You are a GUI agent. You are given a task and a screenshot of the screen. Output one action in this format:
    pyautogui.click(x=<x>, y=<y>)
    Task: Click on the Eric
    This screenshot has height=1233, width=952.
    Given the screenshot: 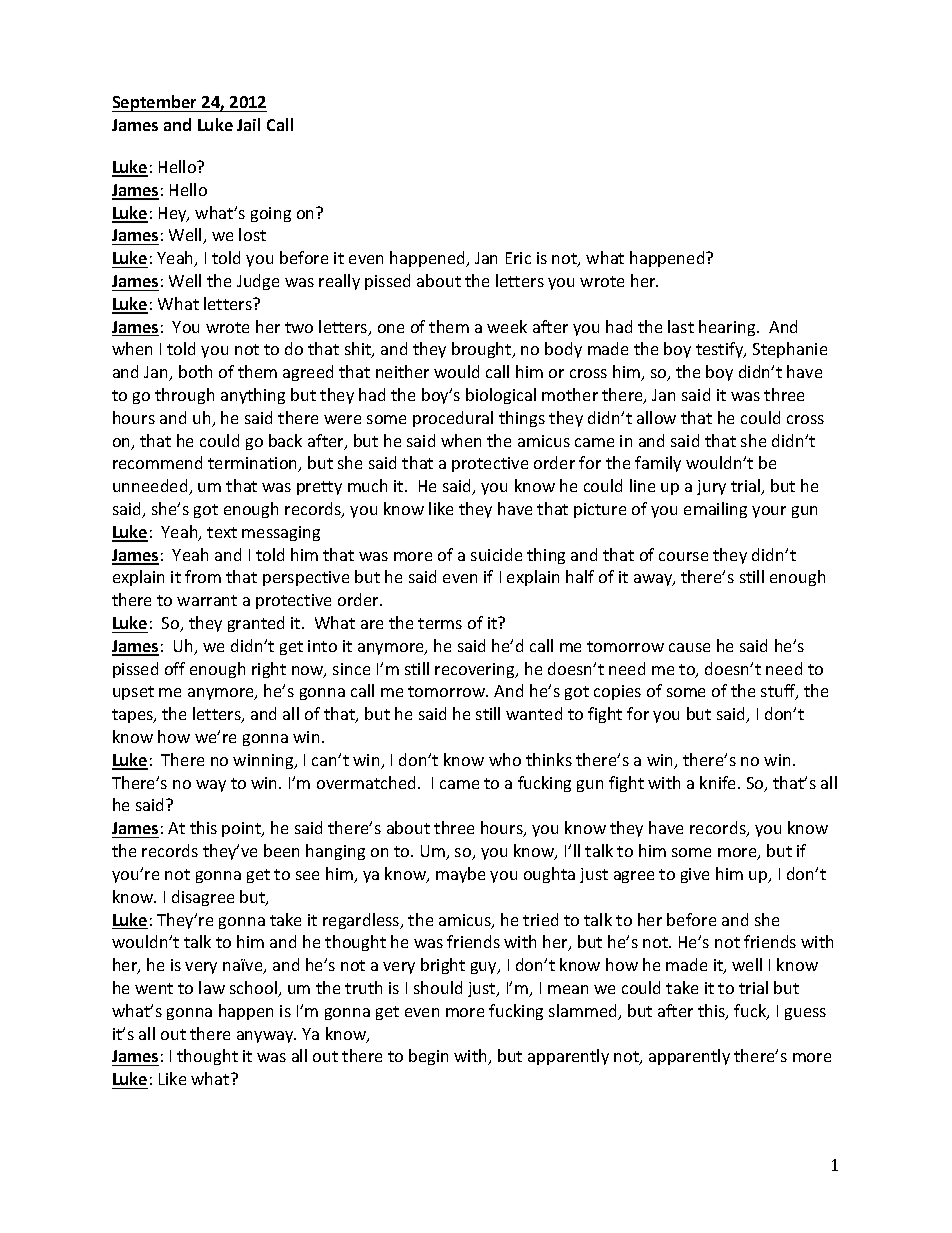 What is the action you would take?
    pyautogui.click(x=518, y=258)
